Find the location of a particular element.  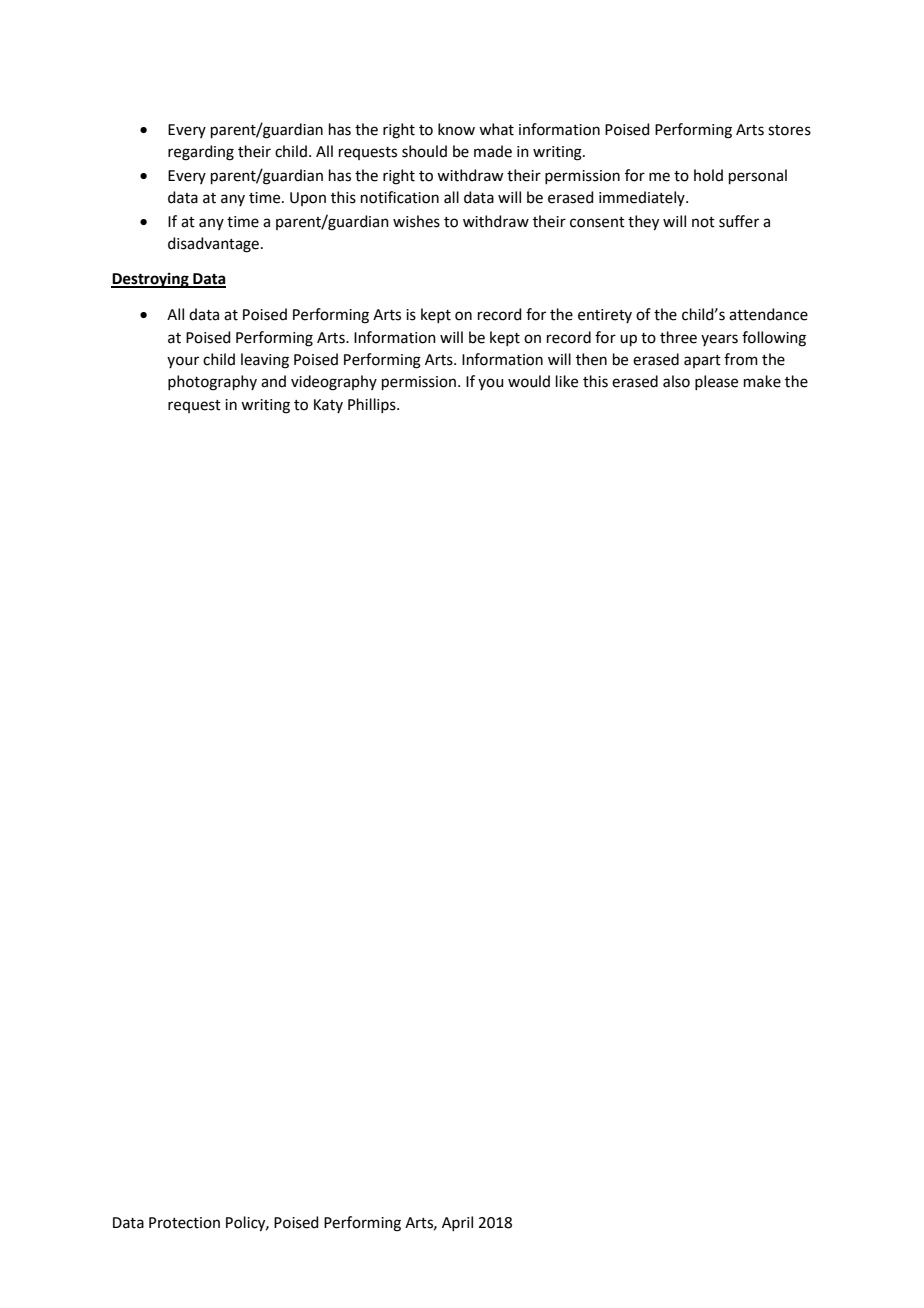

regarding is located at coordinates (201, 153).
